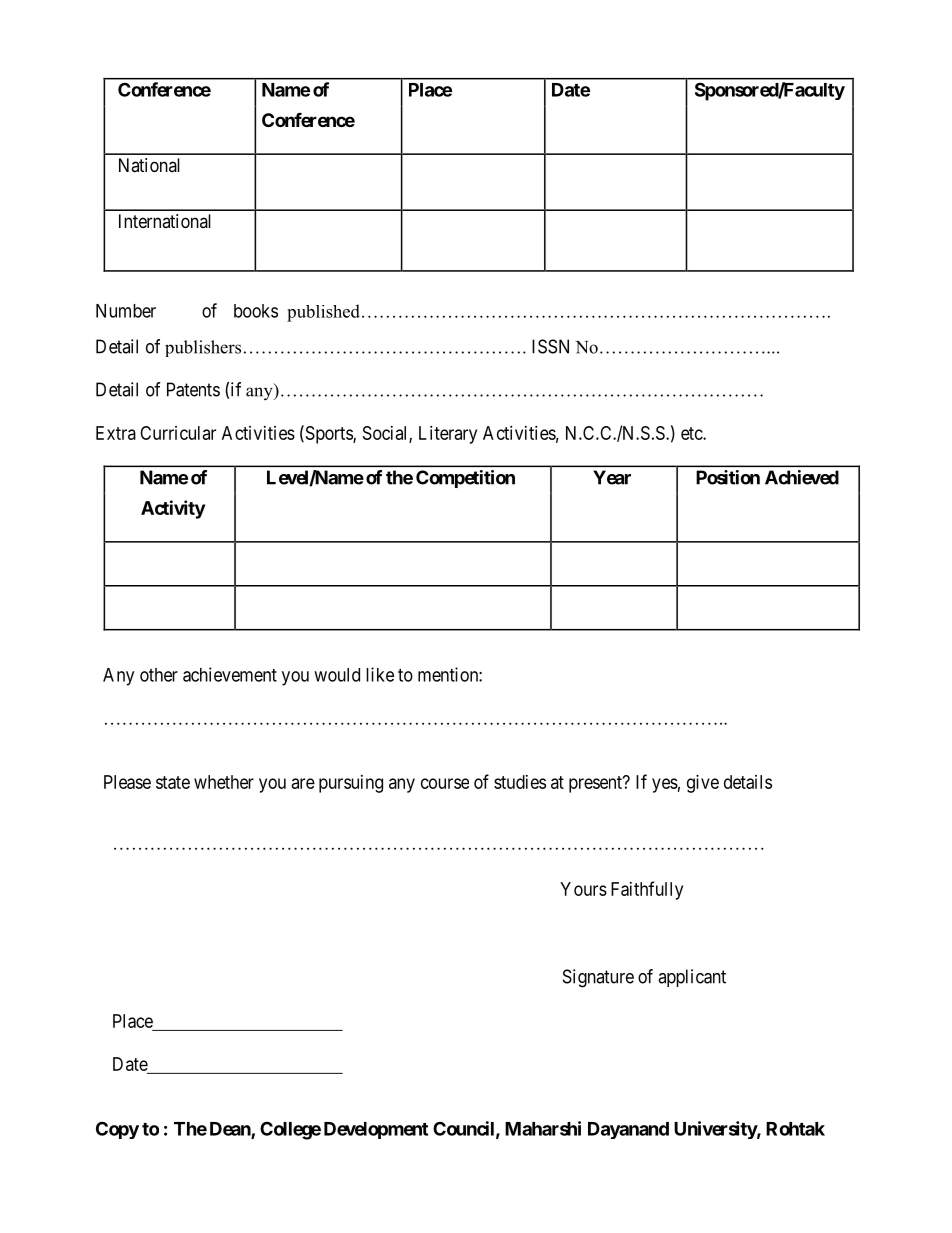  I want to click on publishers, so click(203, 348).
